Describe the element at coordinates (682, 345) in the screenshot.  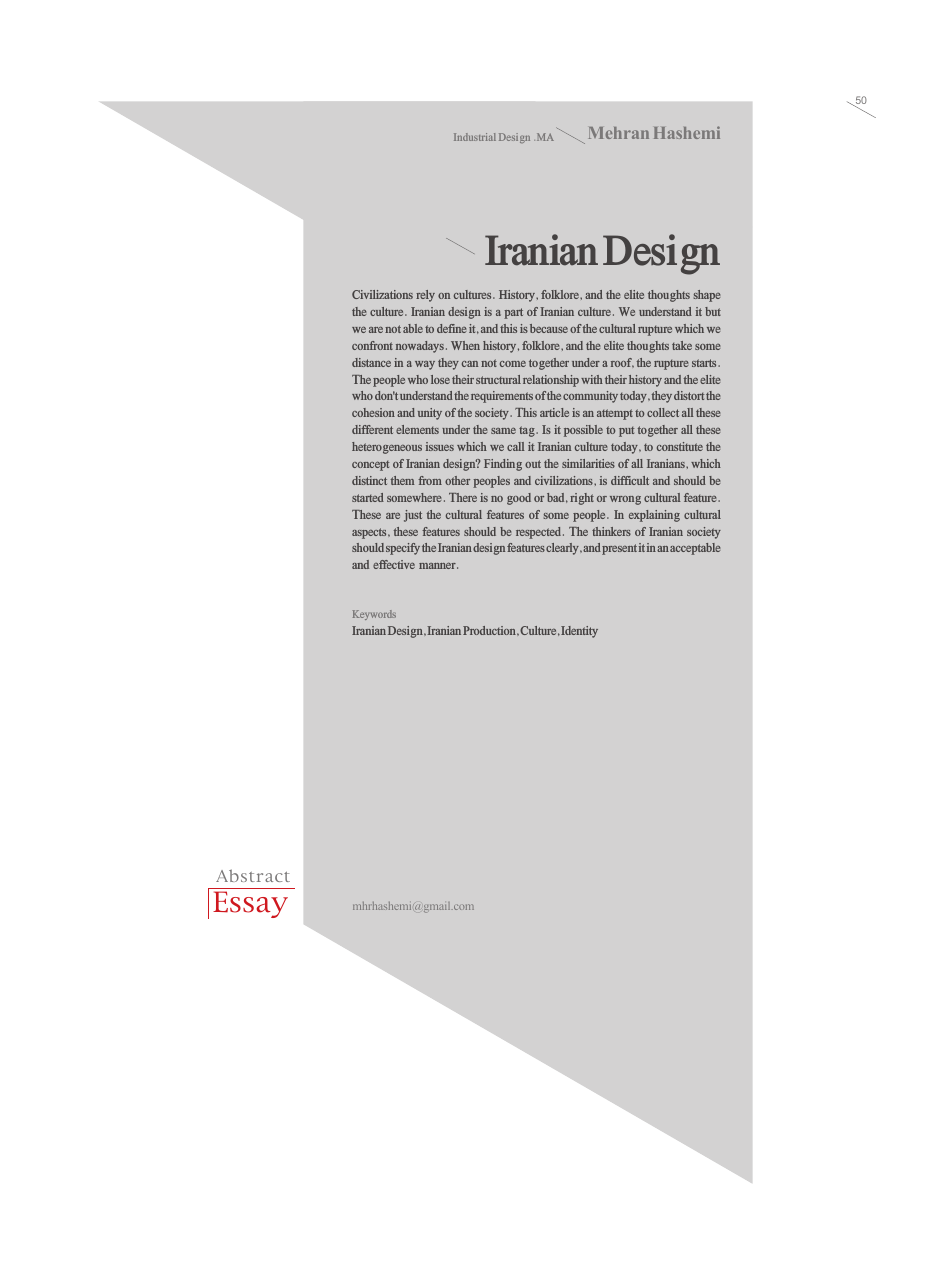
I see `take` at that location.
